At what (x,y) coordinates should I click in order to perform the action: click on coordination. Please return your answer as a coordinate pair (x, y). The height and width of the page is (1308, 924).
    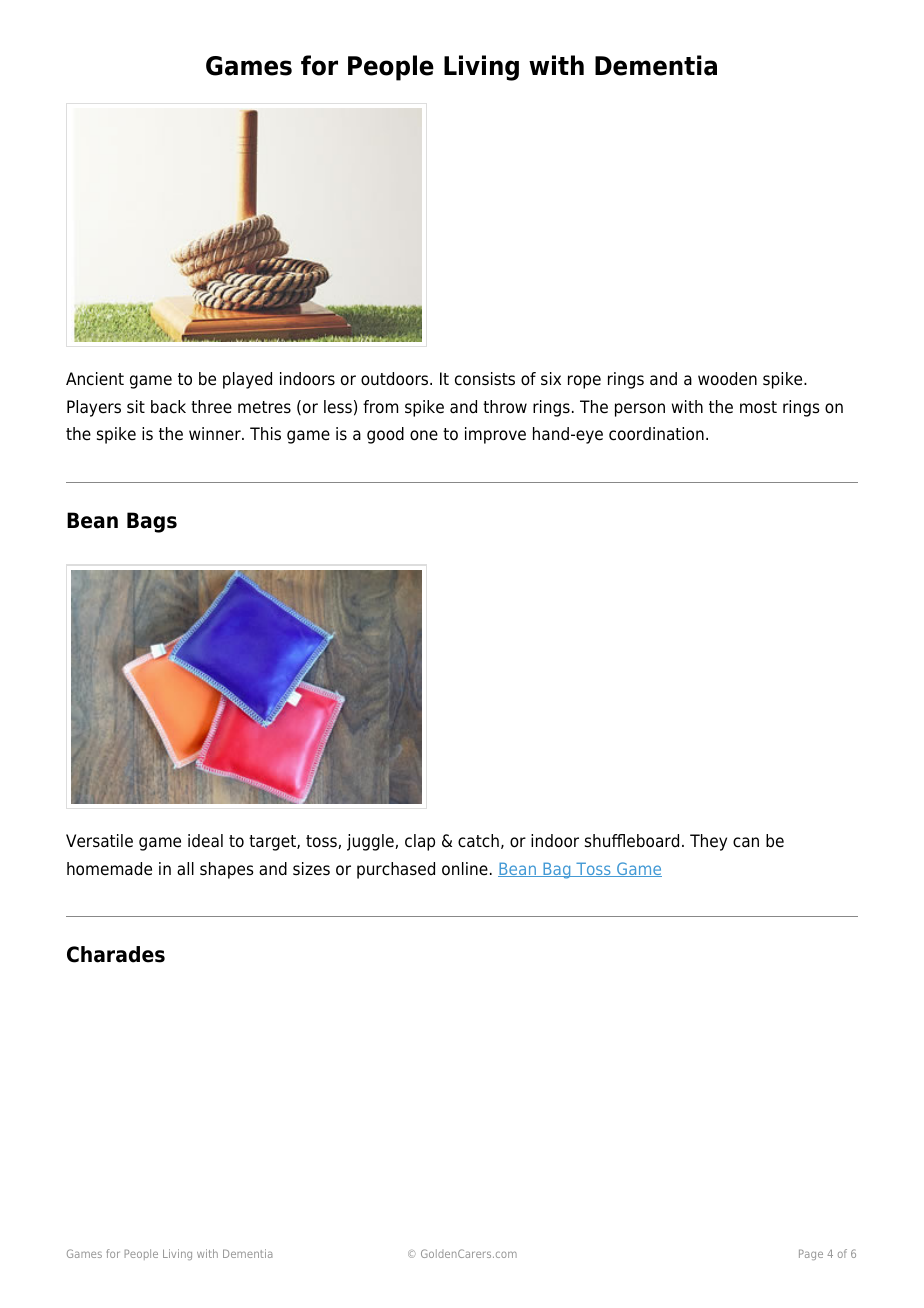
    Looking at the image, I should click on (656, 434).
